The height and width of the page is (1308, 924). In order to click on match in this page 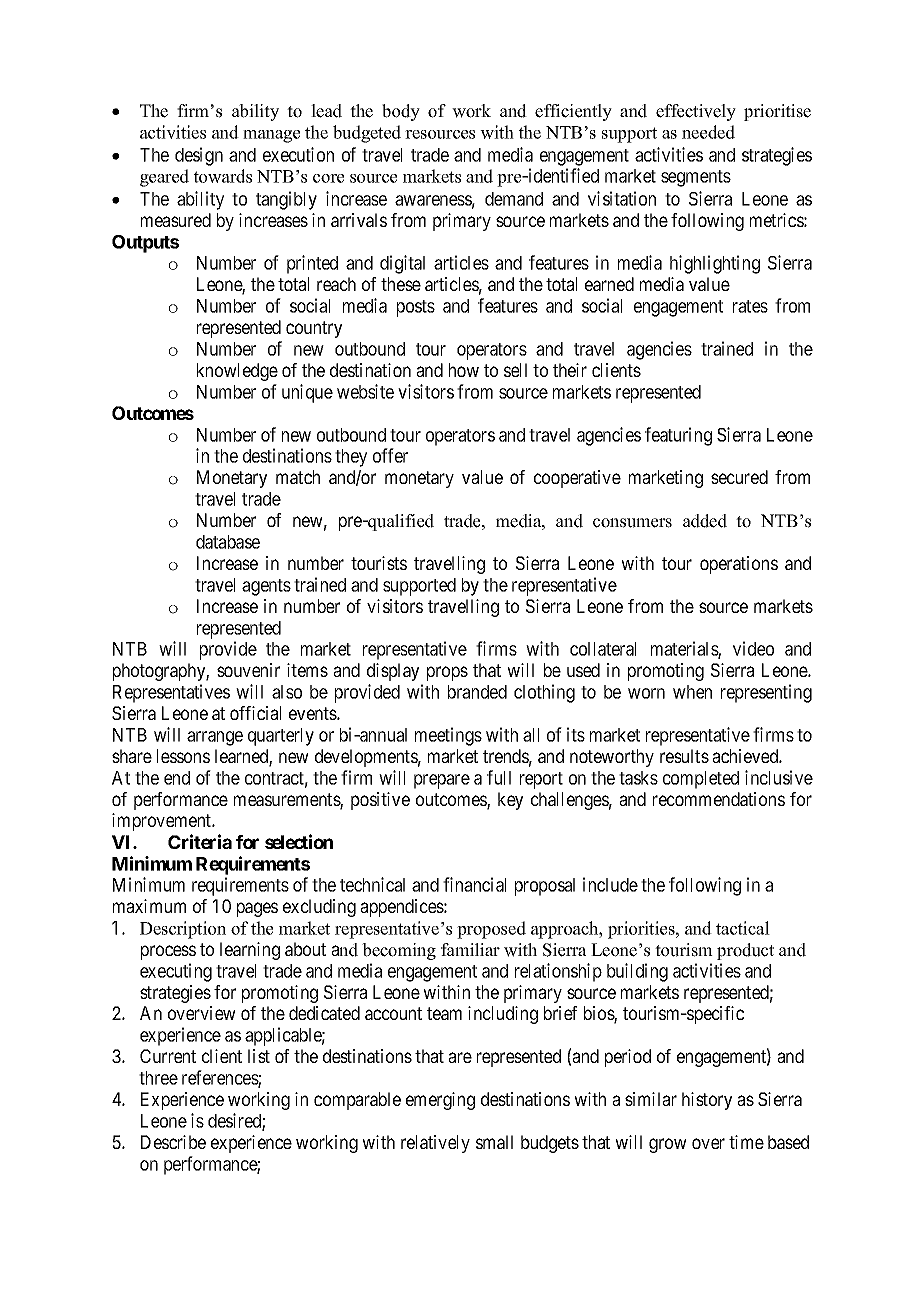, I will do `click(298, 477)`.
